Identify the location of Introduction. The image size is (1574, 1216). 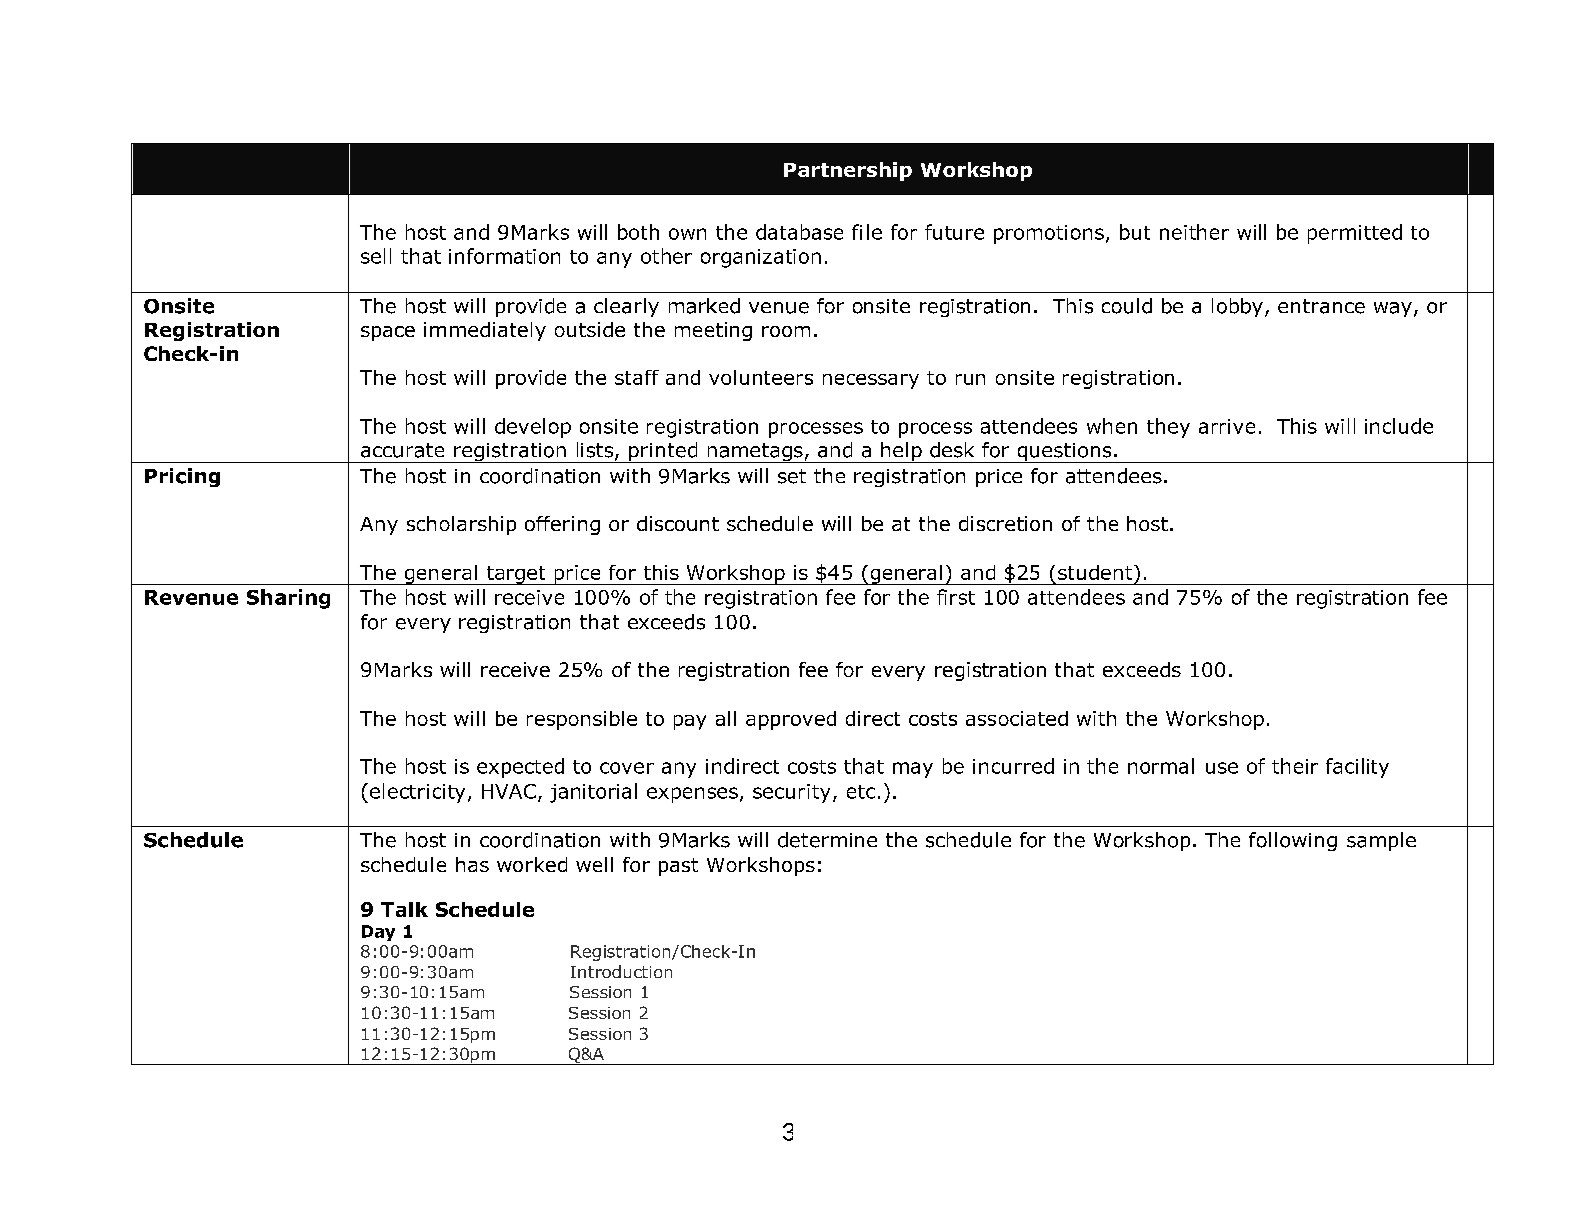
(621, 971).
